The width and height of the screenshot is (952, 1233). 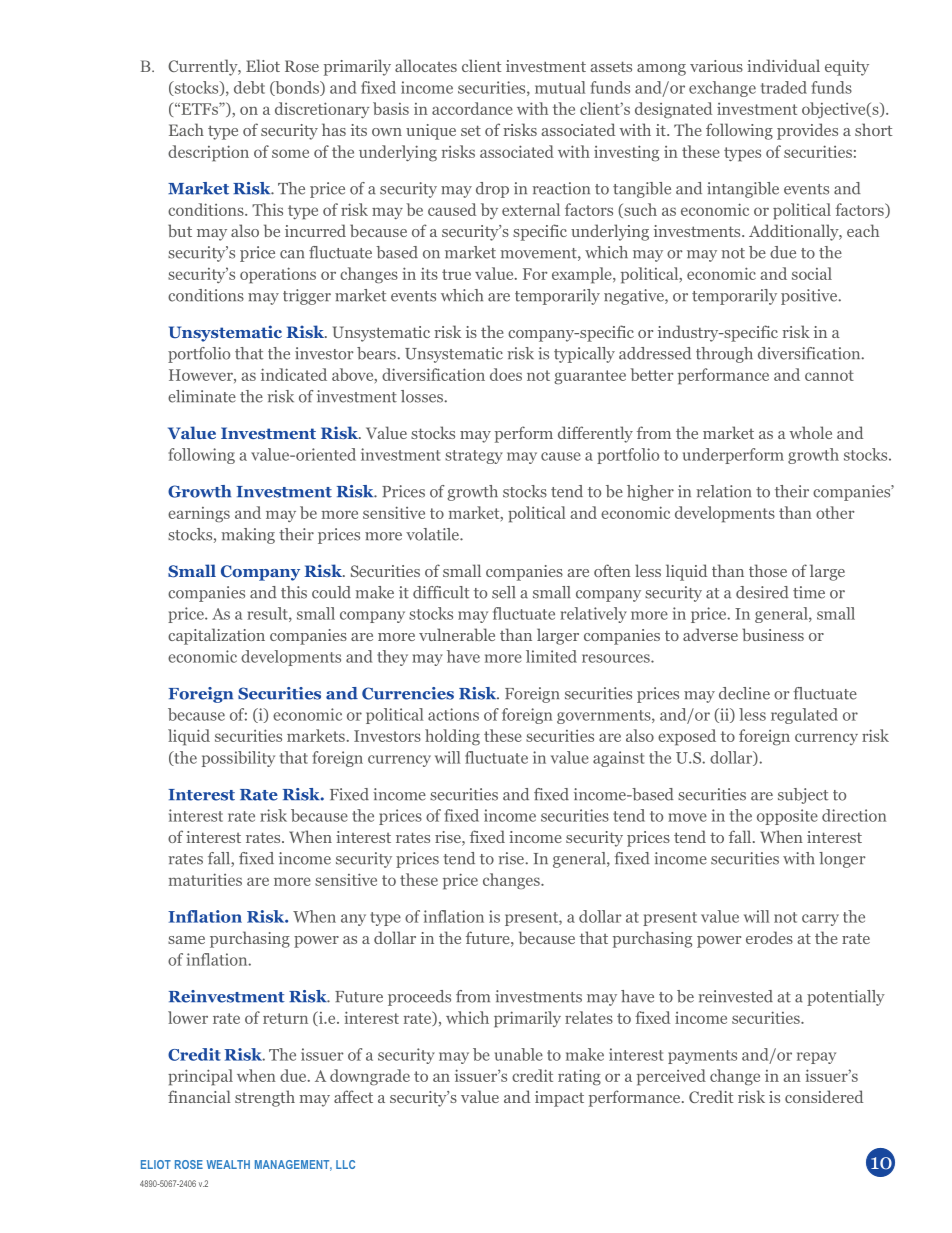 What do you see at coordinates (249, 87) in the screenshot?
I see `debt` at bounding box center [249, 87].
